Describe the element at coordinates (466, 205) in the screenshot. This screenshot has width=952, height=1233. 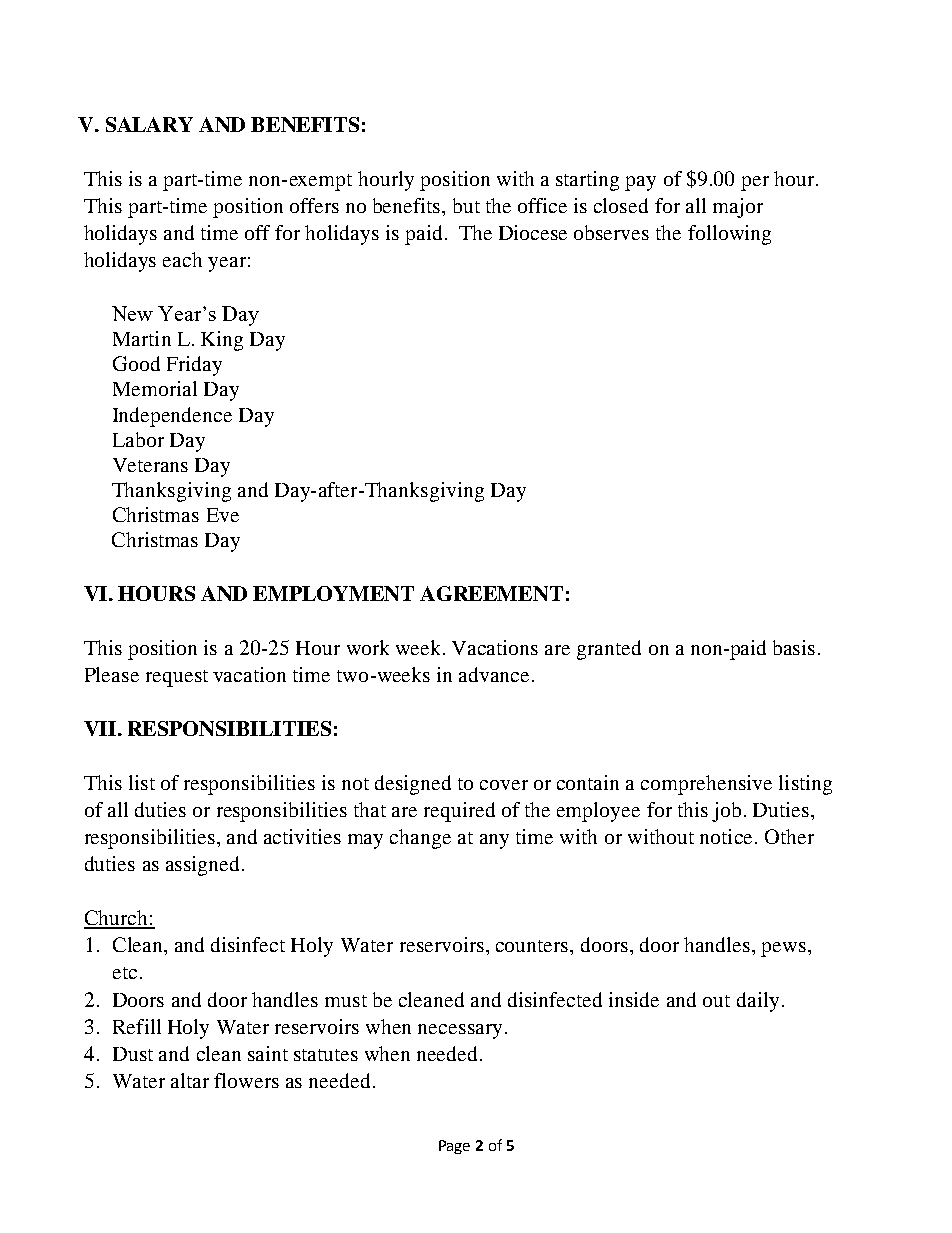
I see `but` at that location.
